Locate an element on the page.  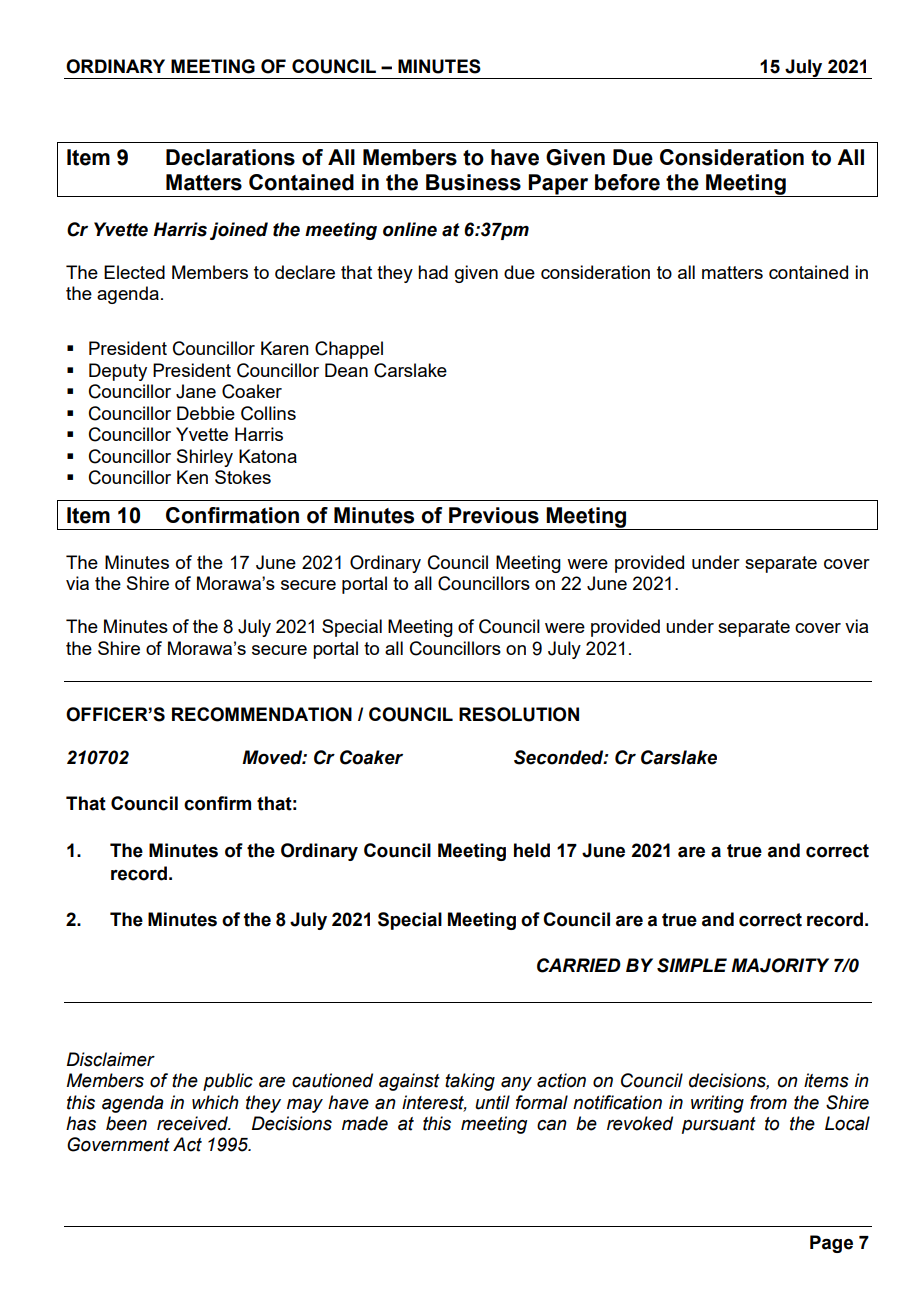
Declarations is located at coordinates (230, 157).
